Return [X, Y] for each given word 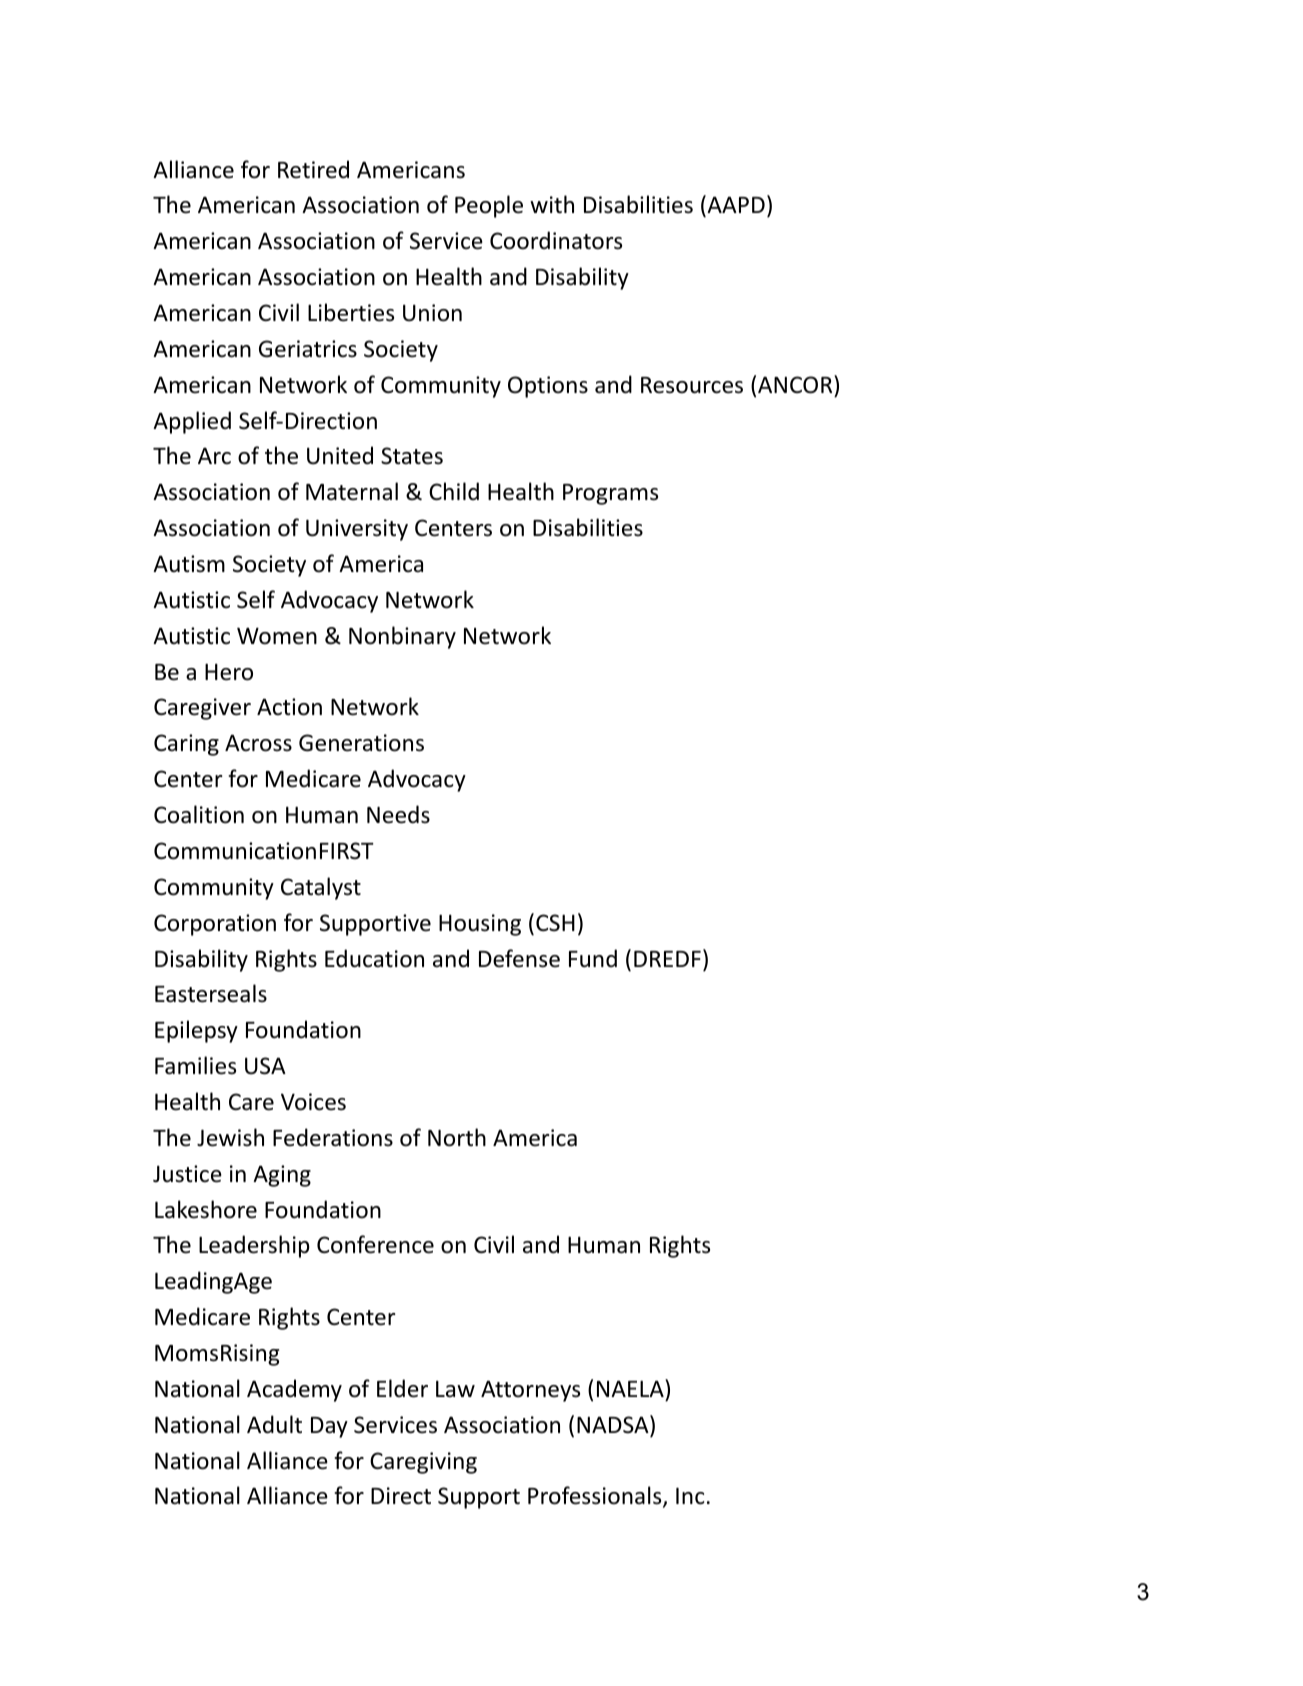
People [489, 206]
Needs [398, 814]
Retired [313, 169]
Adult [274, 1424]
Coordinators [556, 240]
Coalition [199, 814]
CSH [555, 923]
